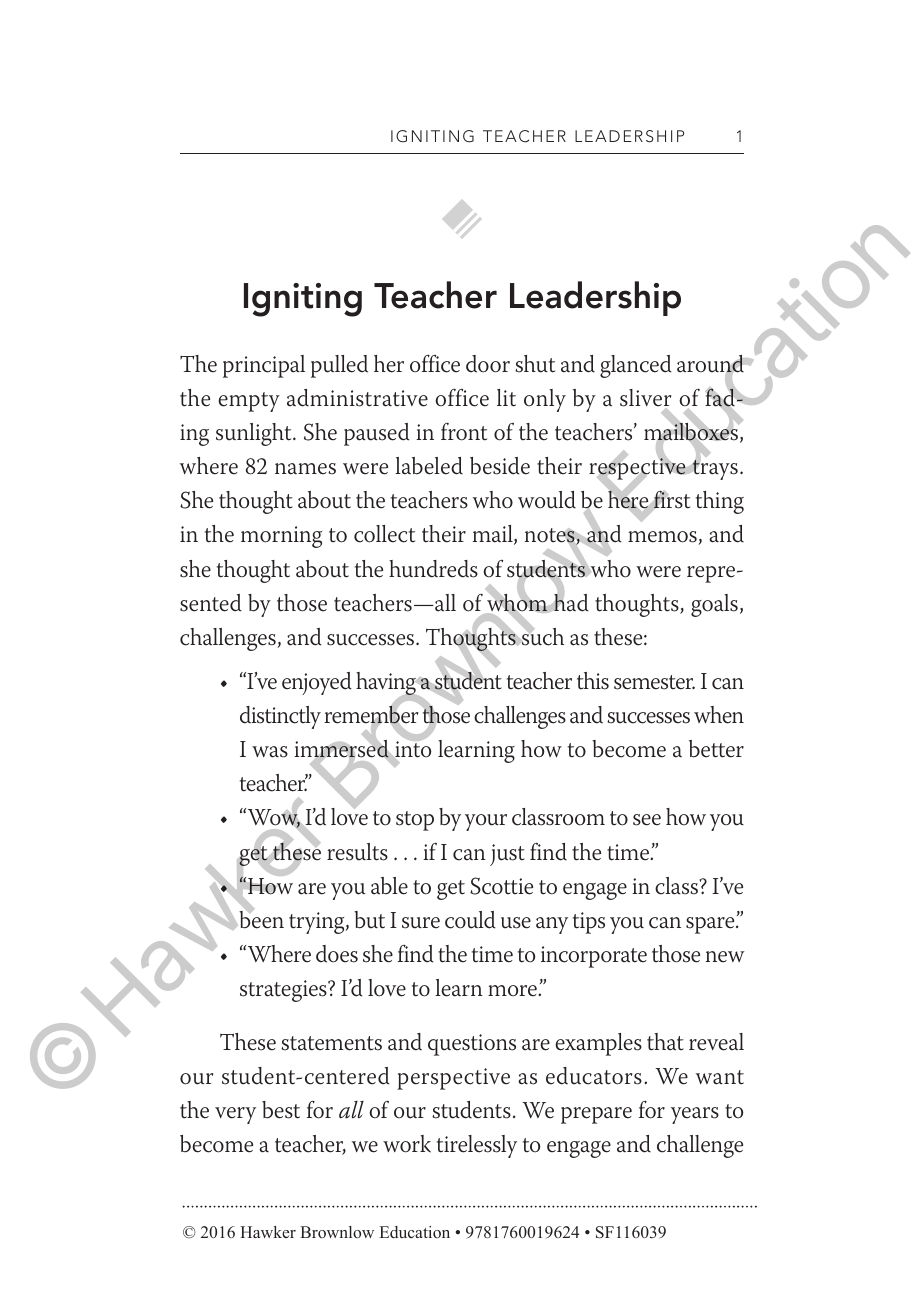  I want to click on tirelessly, so click(477, 1146).
